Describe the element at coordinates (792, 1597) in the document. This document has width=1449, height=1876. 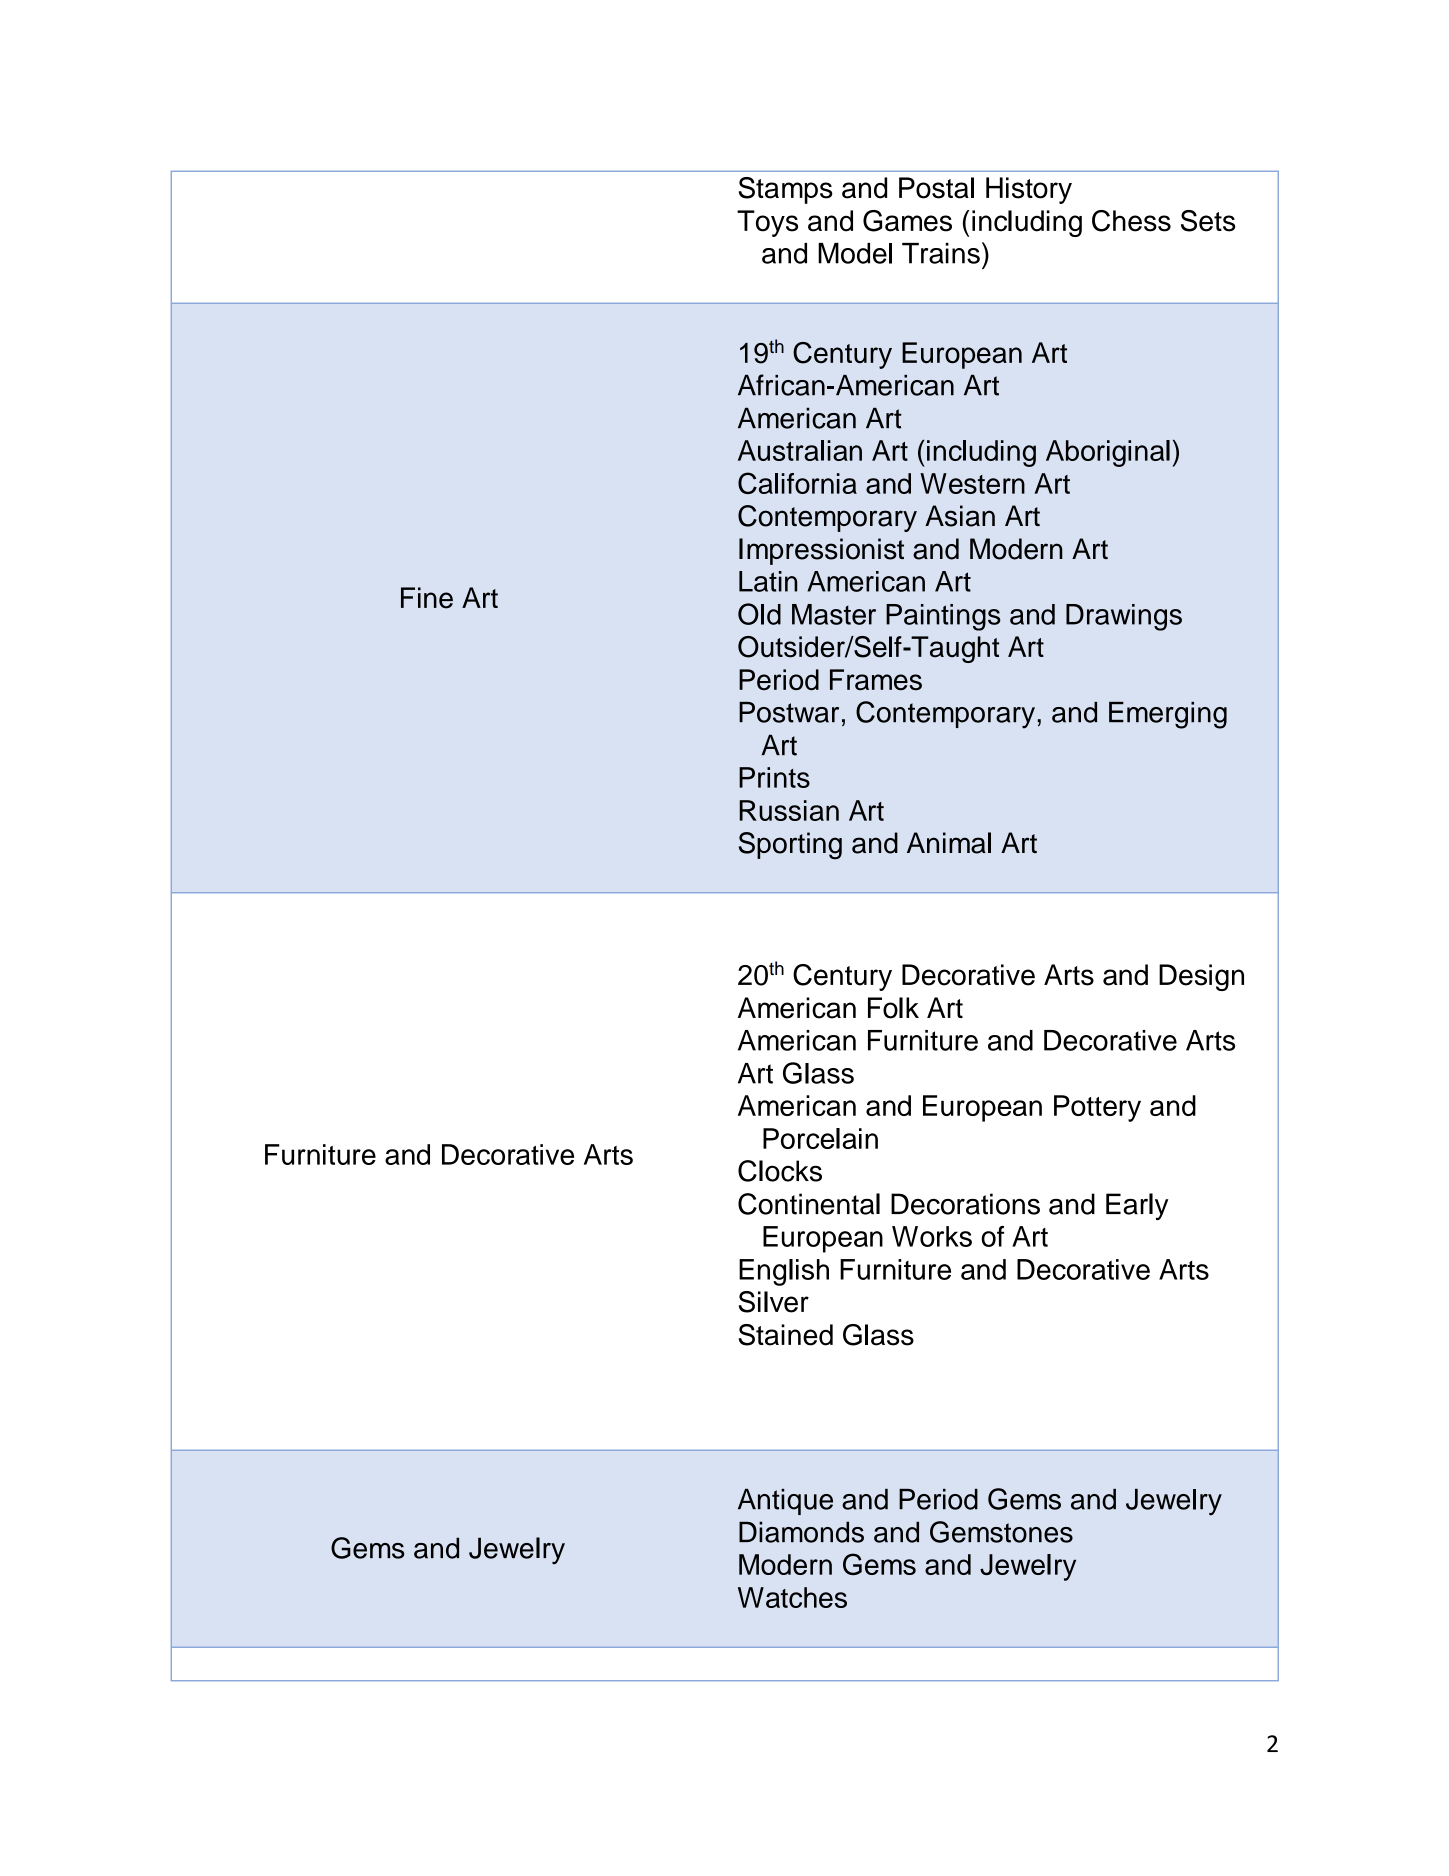
I see `Watches` at that location.
